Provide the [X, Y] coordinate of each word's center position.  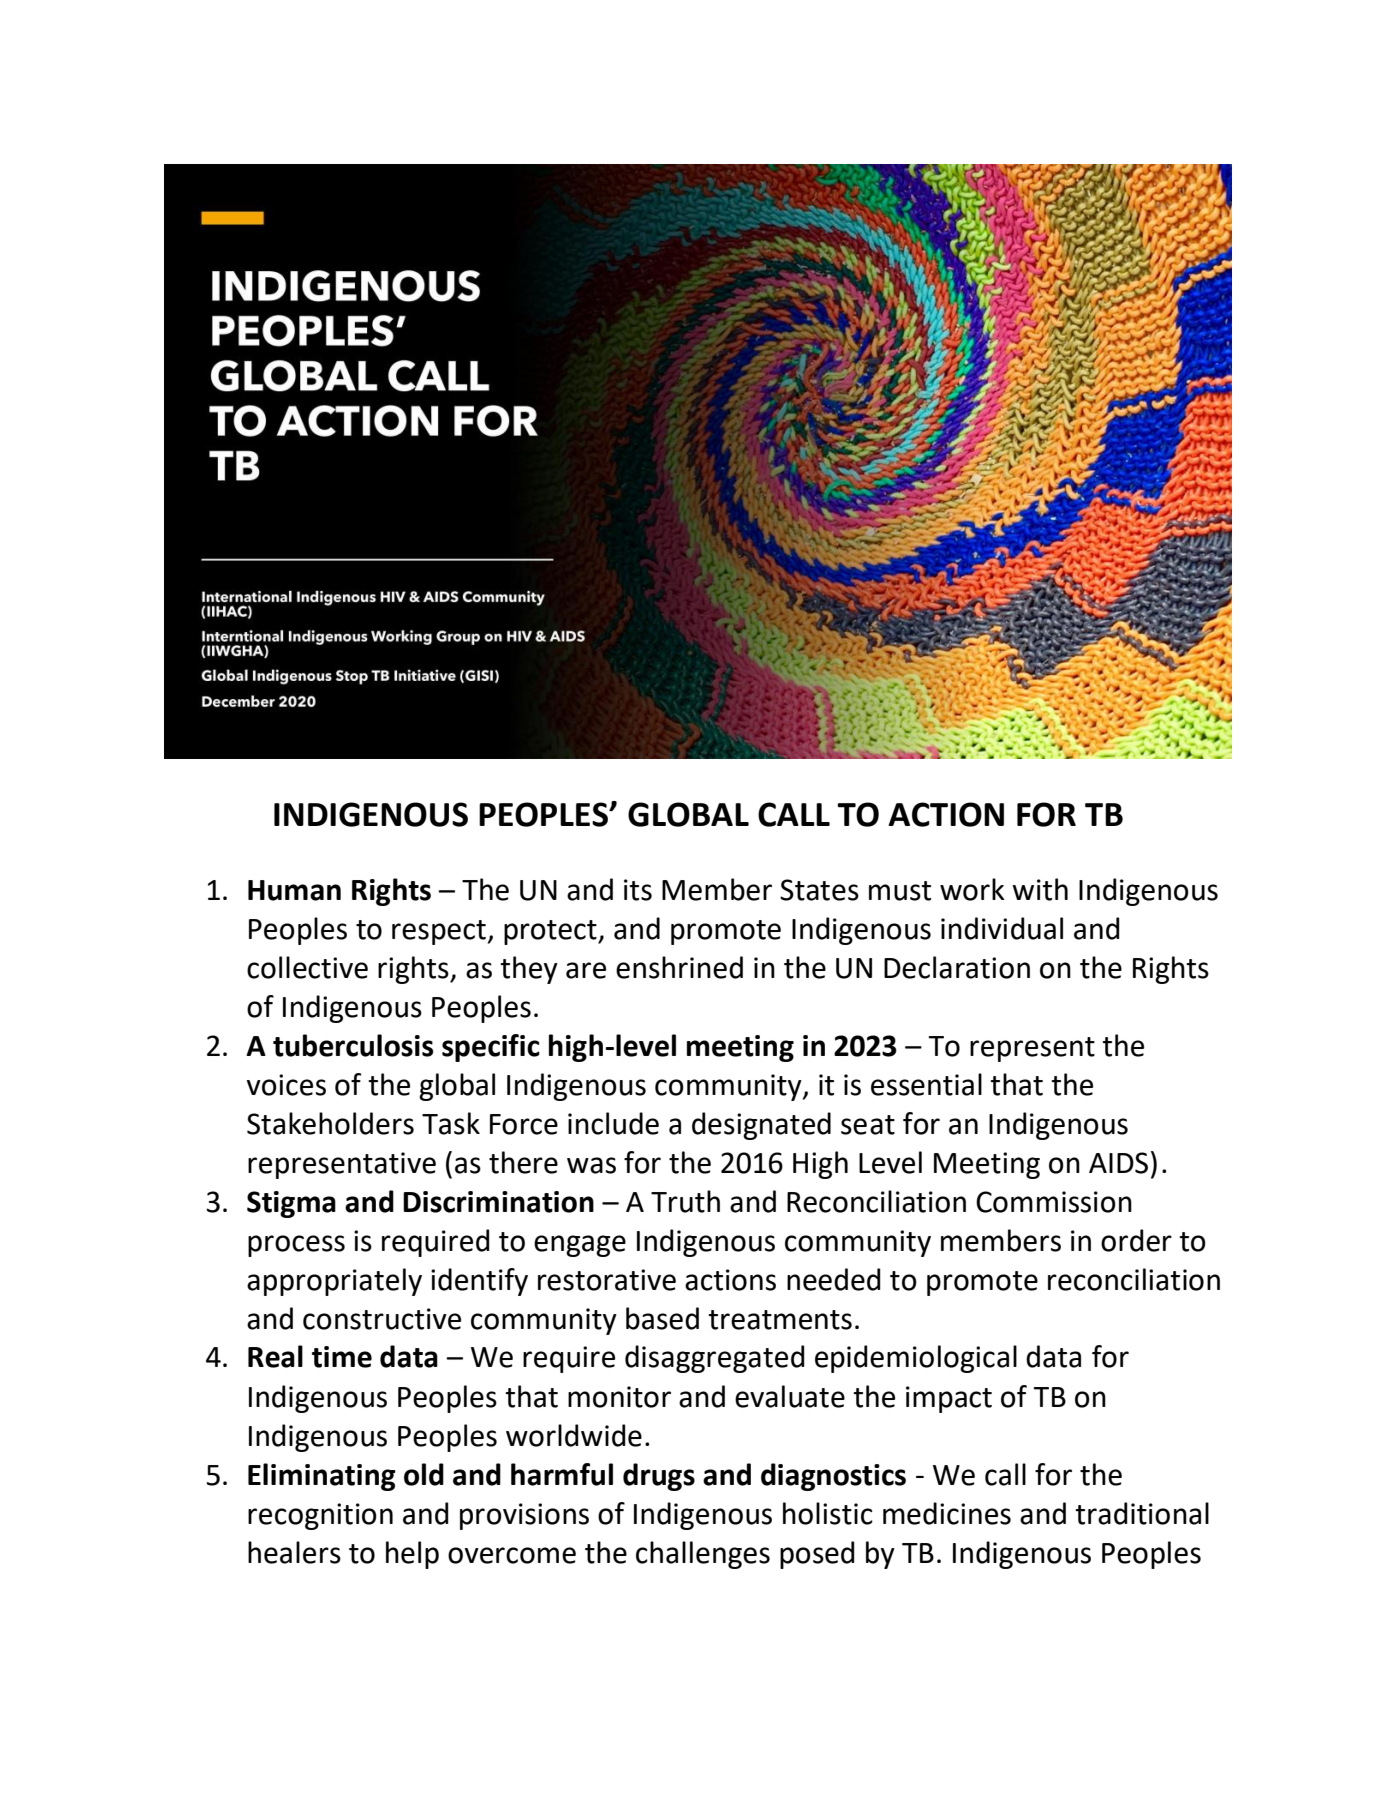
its [638, 890]
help [412, 1555]
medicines [947, 1513]
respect [439, 932]
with [1040, 889]
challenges [703, 1555]
